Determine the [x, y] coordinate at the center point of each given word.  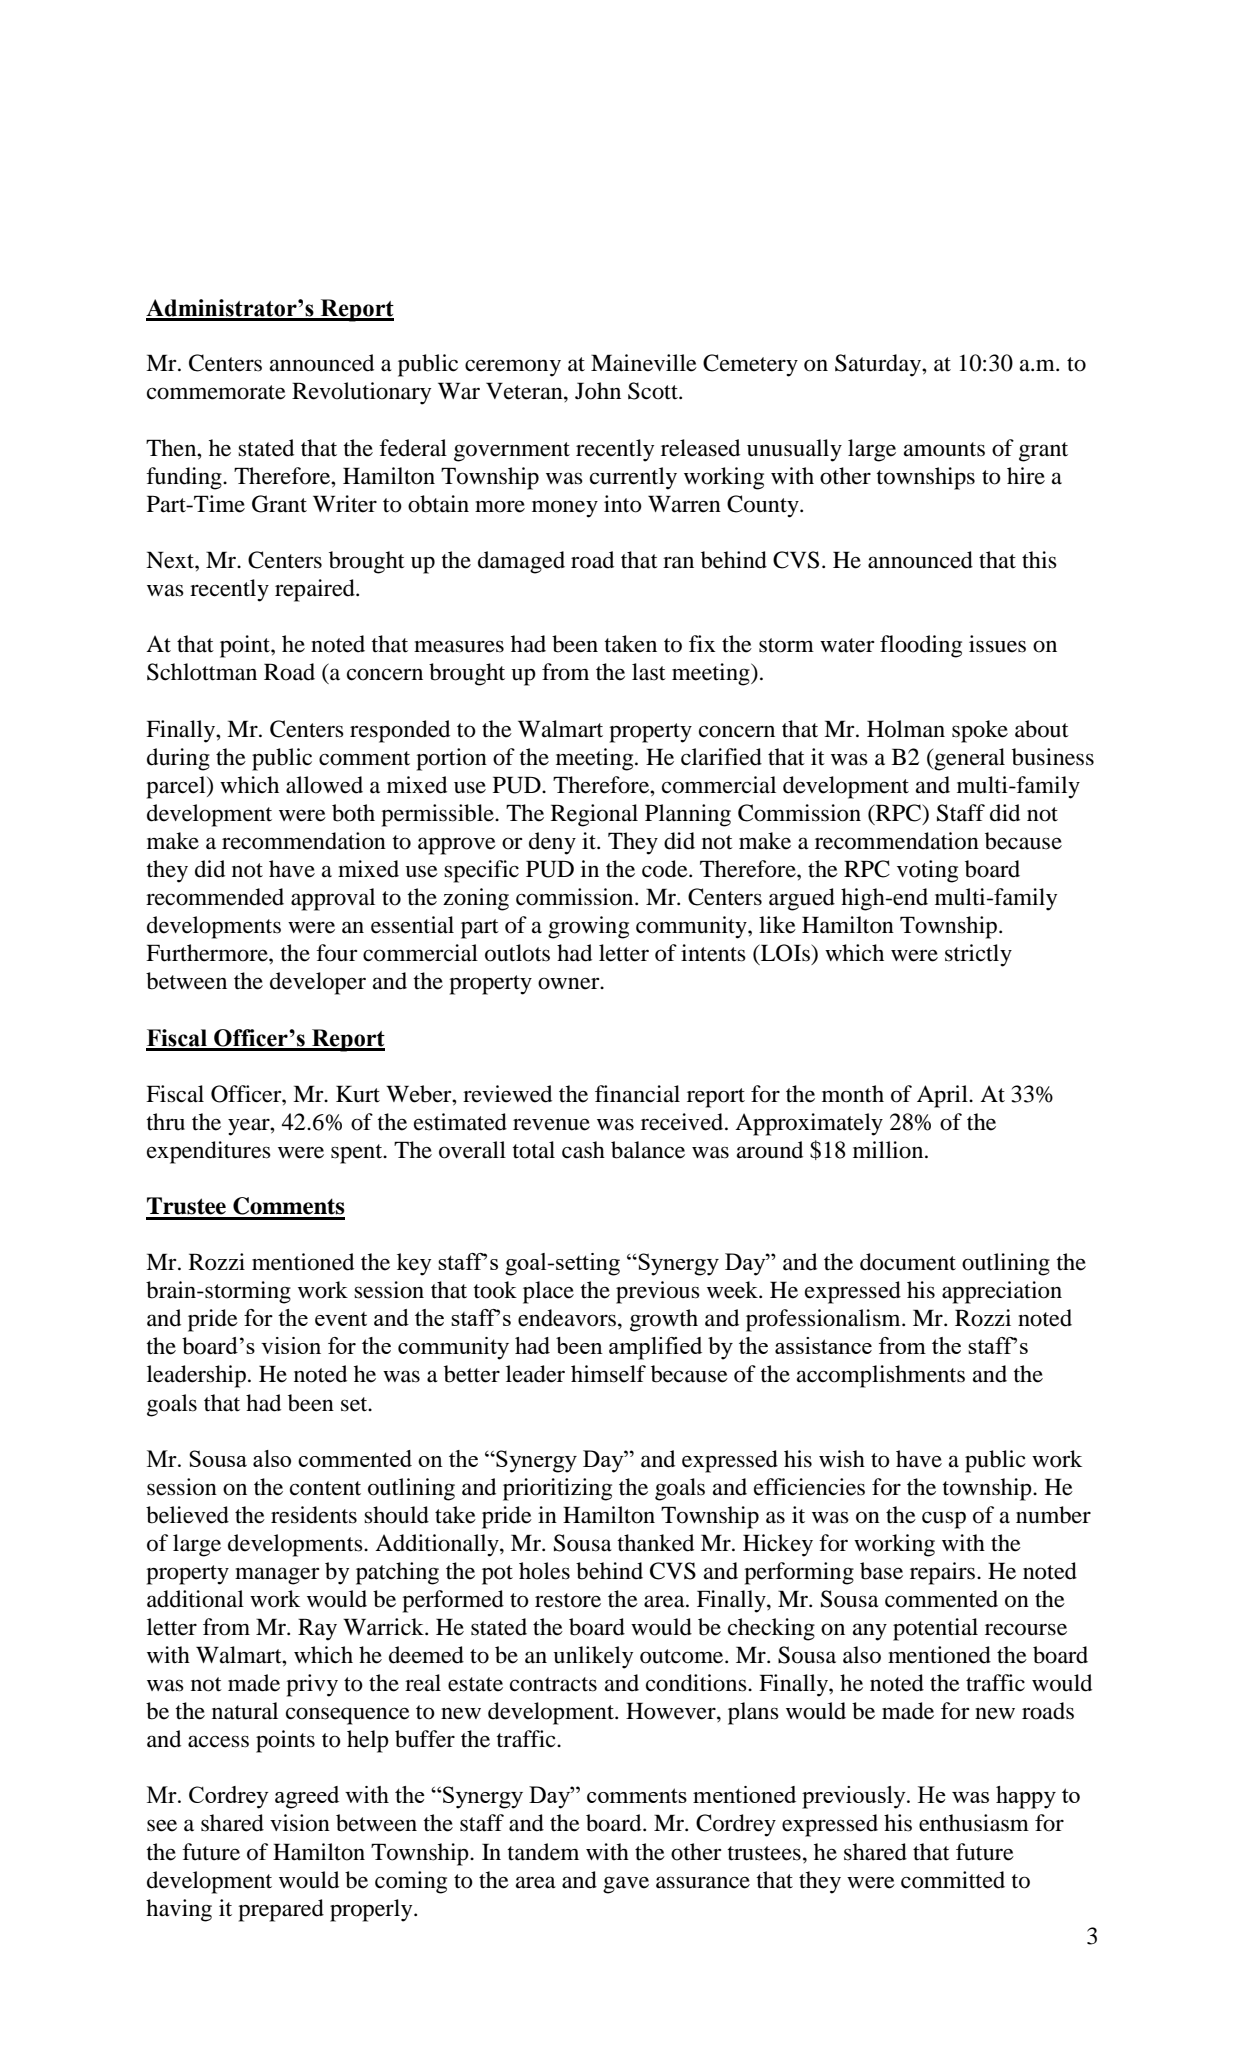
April [943, 1096]
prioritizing [557, 1489]
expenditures [209, 1152]
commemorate [216, 392]
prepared [281, 1910]
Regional [594, 815]
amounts [944, 449]
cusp [944, 1520]
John [598, 391]
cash [583, 1150]
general [969, 759]
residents [314, 1515]
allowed [324, 785]
